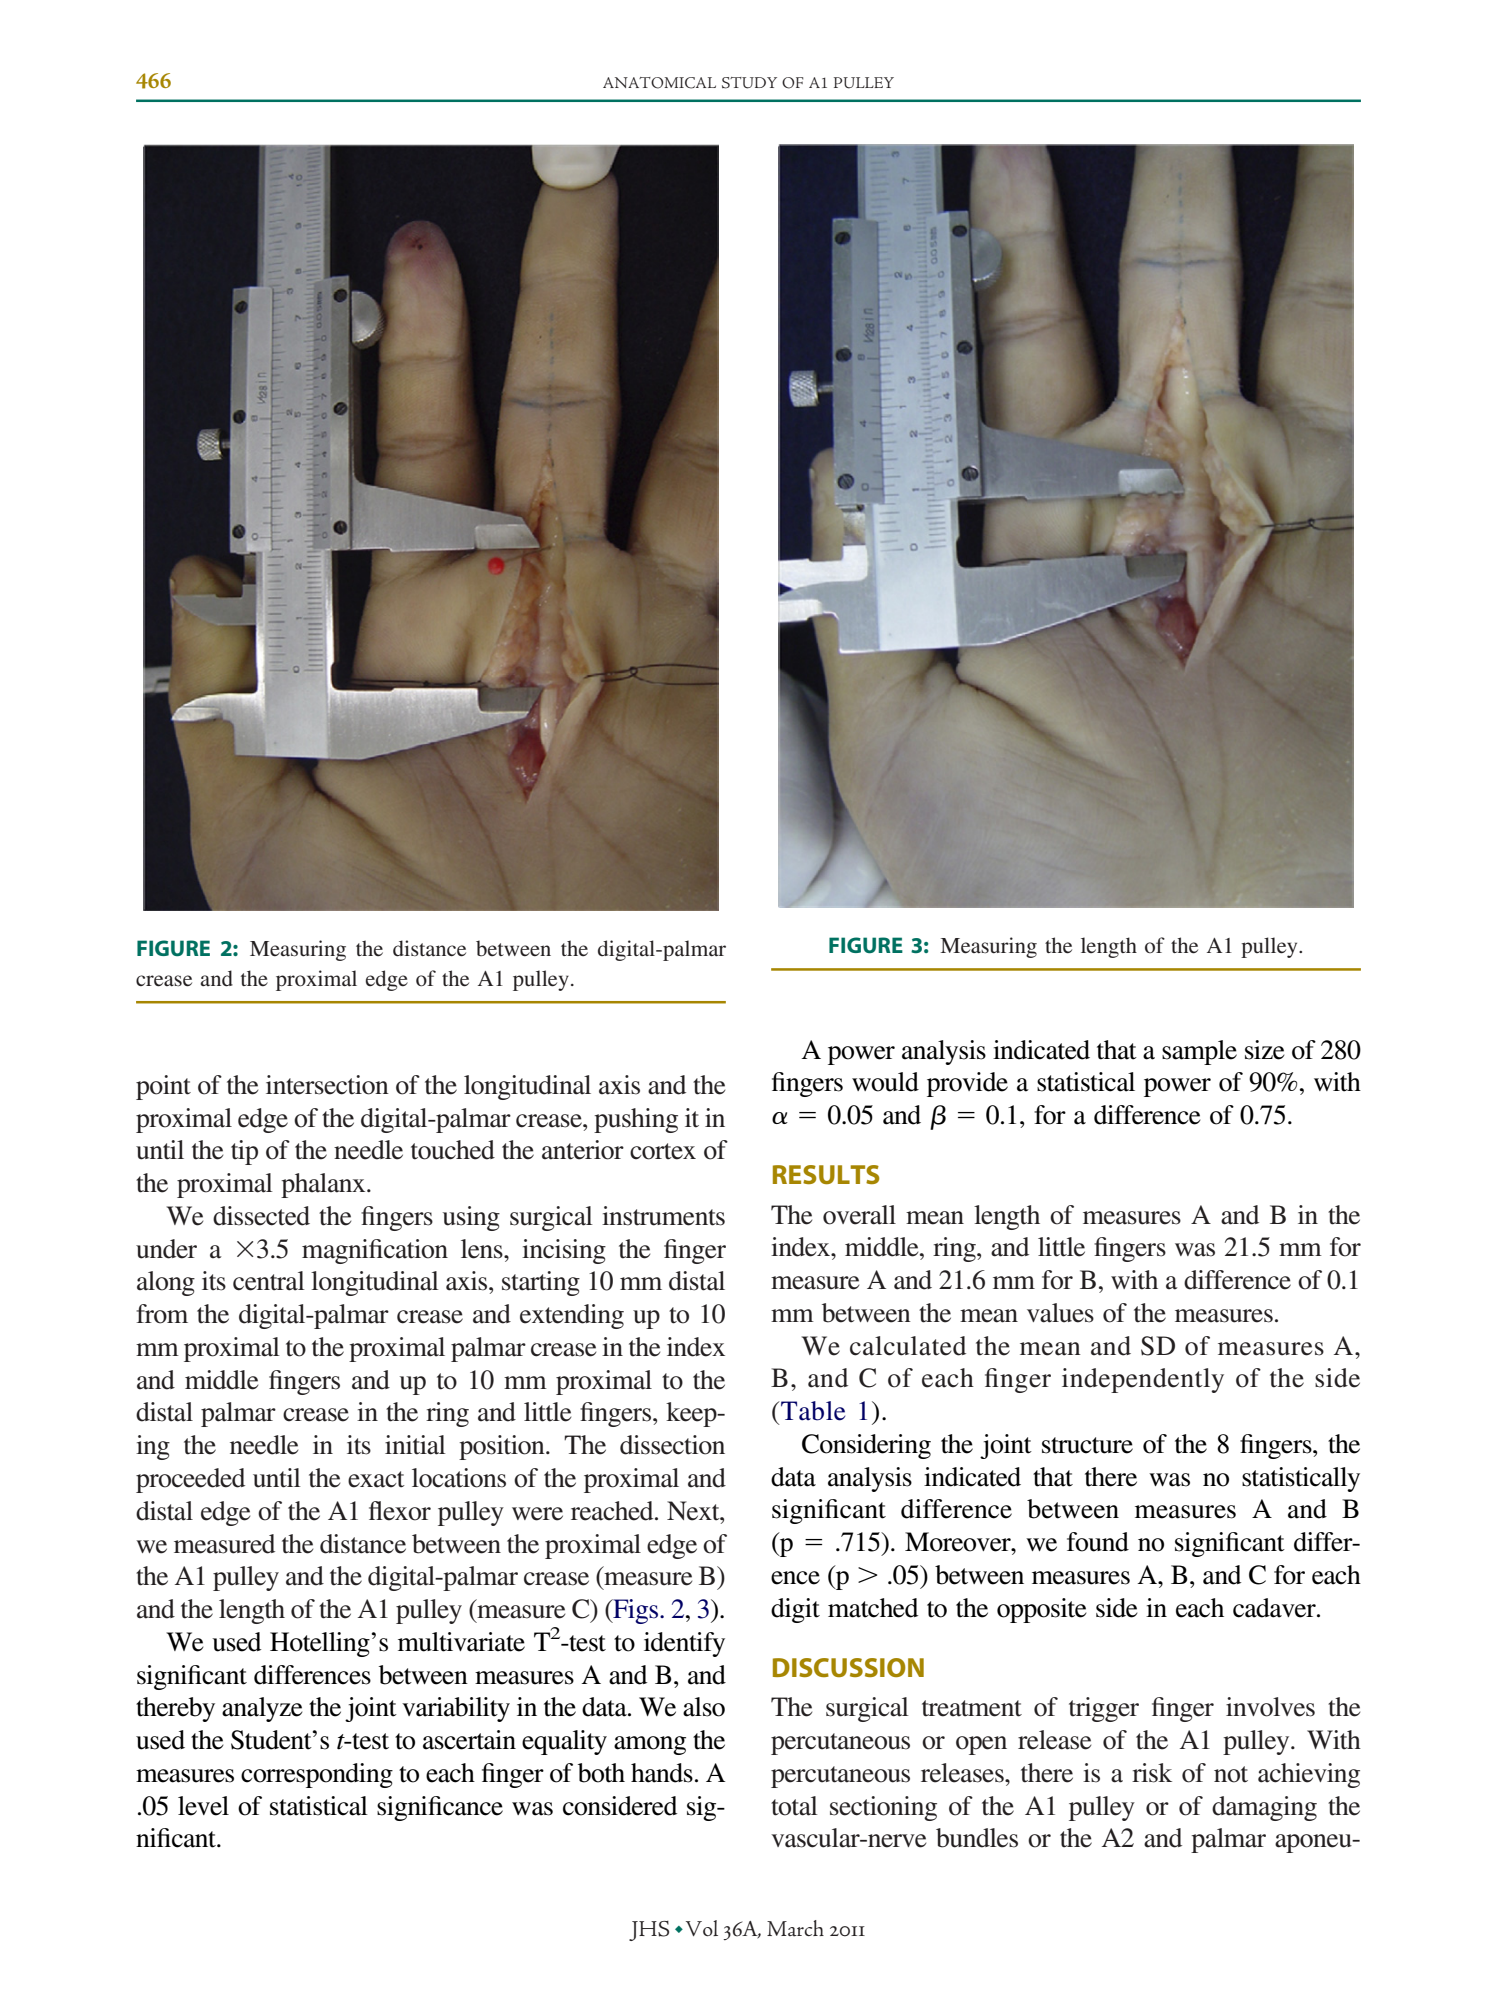 Image resolution: width=1497 pixels, height=1996 pixels. I want to click on sample, so click(1199, 1052).
